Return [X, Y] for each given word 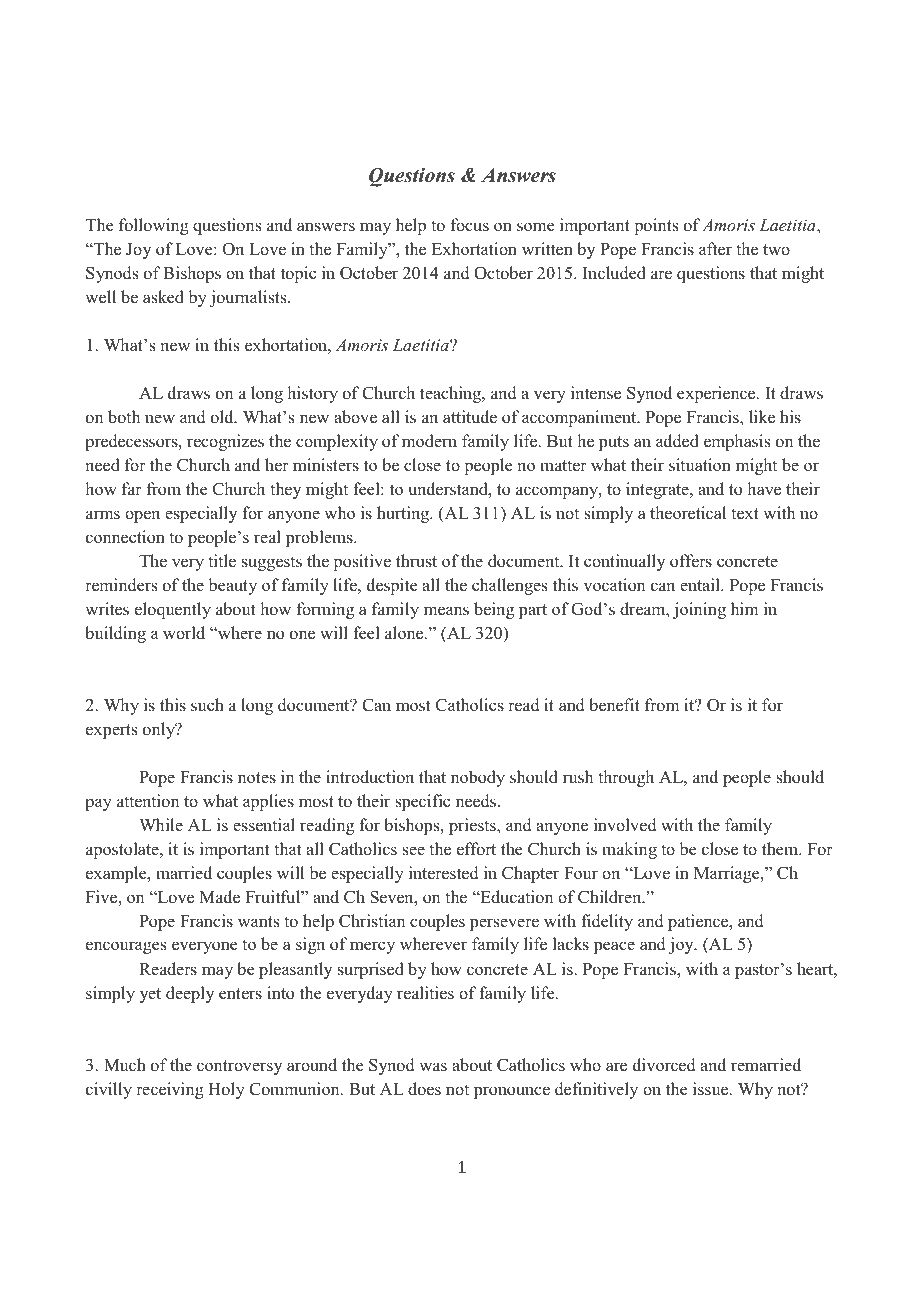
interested [444, 873]
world [184, 633]
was [433, 1067]
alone [405, 633]
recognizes [225, 442]
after [715, 249]
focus [470, 225]
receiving [170, 1090]
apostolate [123, 850]
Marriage [728, 874]
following [154, 226]
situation [700, 465]
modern [429, 441]
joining [699, 610]
